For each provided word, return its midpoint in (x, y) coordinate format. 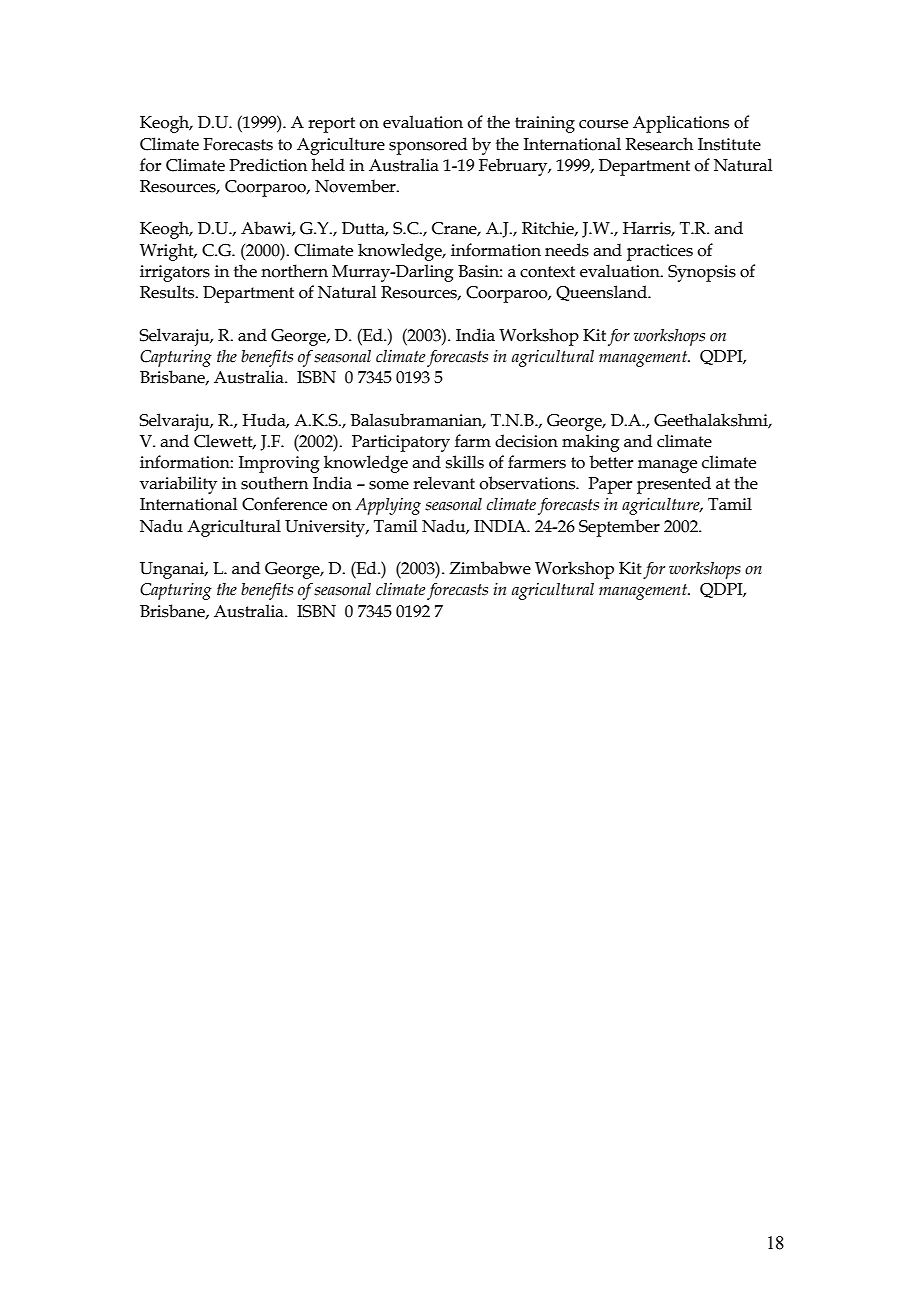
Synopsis (702, 273)
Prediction (268, 165)
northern (294, 271)
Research (659, 144)
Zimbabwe (490, 568)
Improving (279, 464)
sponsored (428, 146)
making (591, 443)
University (326, 528)
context (547, 272)
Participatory (401, 443)
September (619, 528)
